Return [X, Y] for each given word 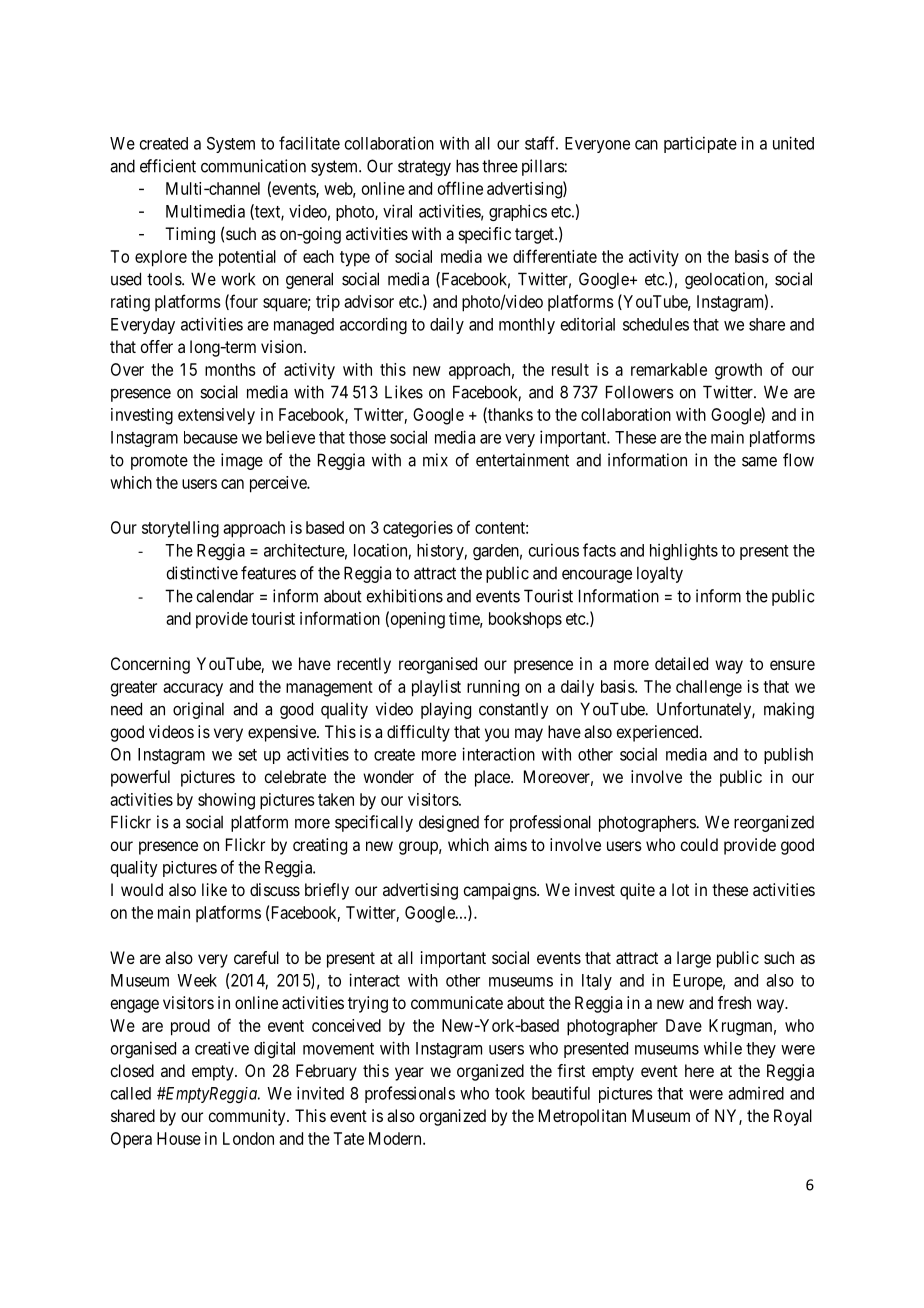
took [510, 1093]
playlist [436, 688]
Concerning [150, 665]
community [248, 1117]
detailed [681, 663]
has [467, 166]
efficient [168, 166]
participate [700, 144]
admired [756, 1093]
